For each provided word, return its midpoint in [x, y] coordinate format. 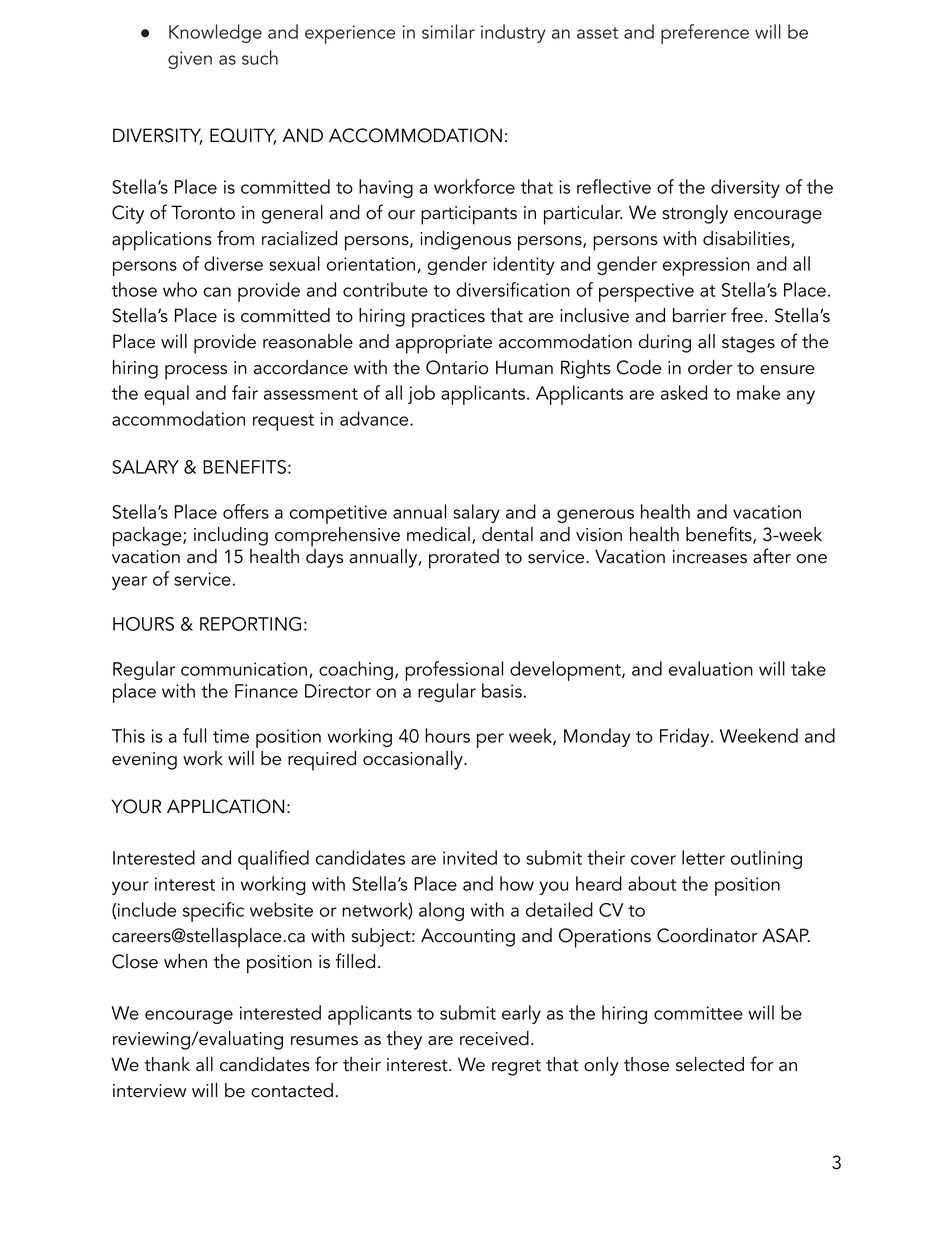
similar [448, 31]
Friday [686, 737]
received [494, 1038]
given [190, 60]
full [194, 735]
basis [502, 690]
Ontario [457, 367]
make [758, 392]
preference [705, 34]
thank [167, 1064]
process [196, 372]
